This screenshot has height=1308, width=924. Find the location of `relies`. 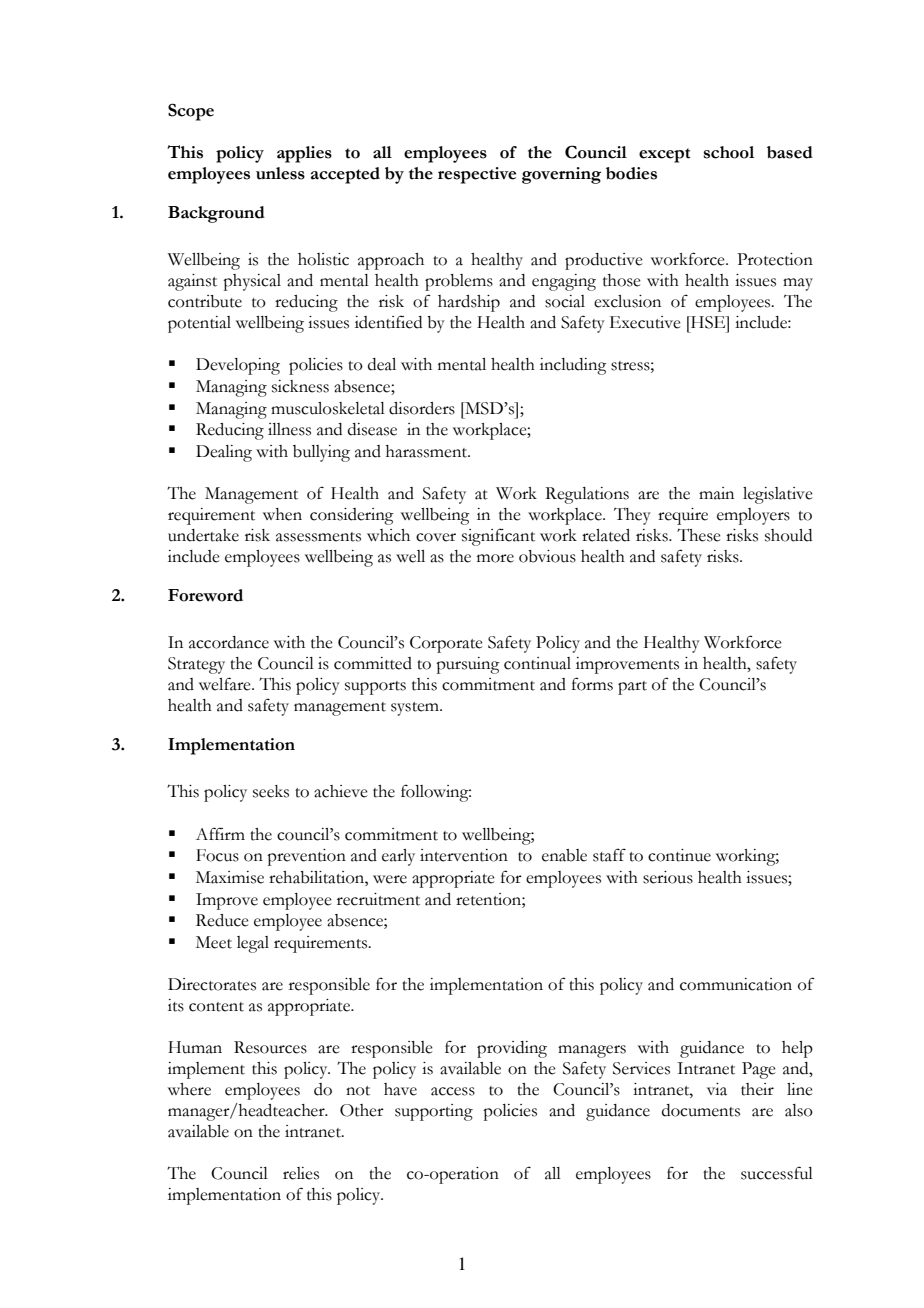

relies is located at coordinates (301, 1173).
